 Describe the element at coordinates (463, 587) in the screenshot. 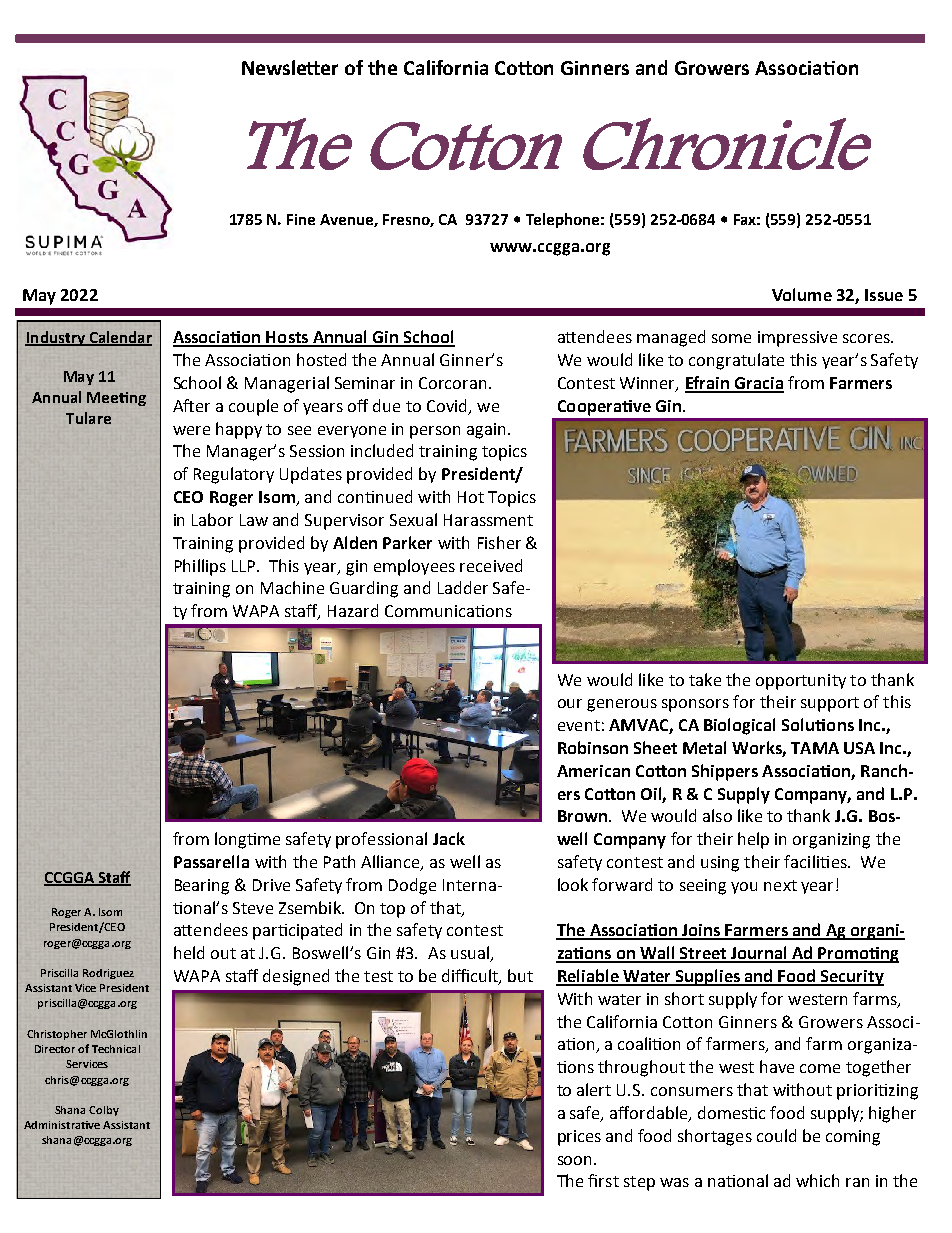

I see `Ladder` at that location.
